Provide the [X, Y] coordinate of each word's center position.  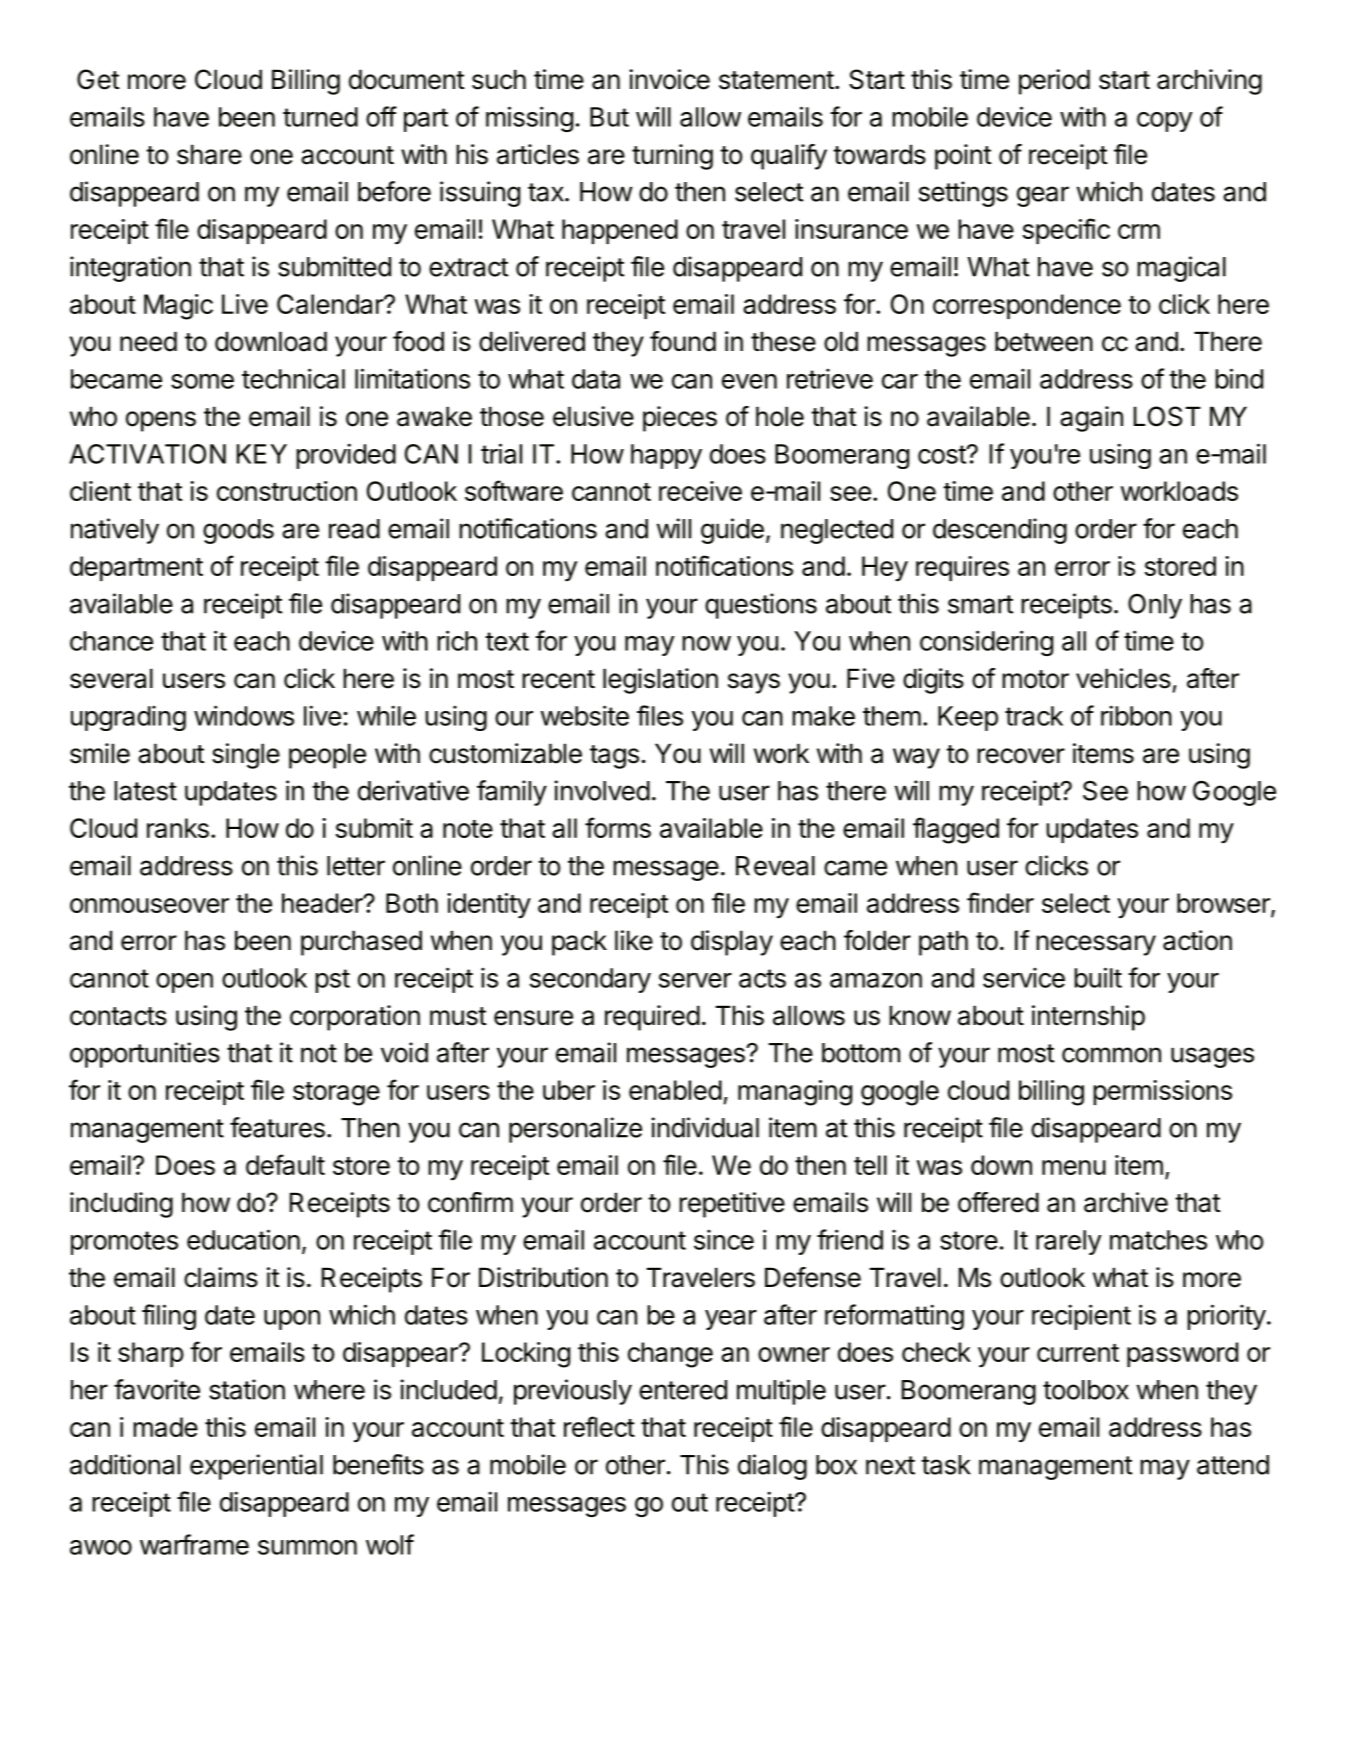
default [285, 1164]
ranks [178, 828]
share [209, 154]
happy [666, 456]
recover [1021, 756]
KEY [262, 454]
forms [618, 827]
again [1091, 419]
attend [1233, 1465]
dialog [772, 1467]
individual [705, 1127]
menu [1074, 1167]
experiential [256, 1467]
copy [1165, 122]
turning [672, 157]
